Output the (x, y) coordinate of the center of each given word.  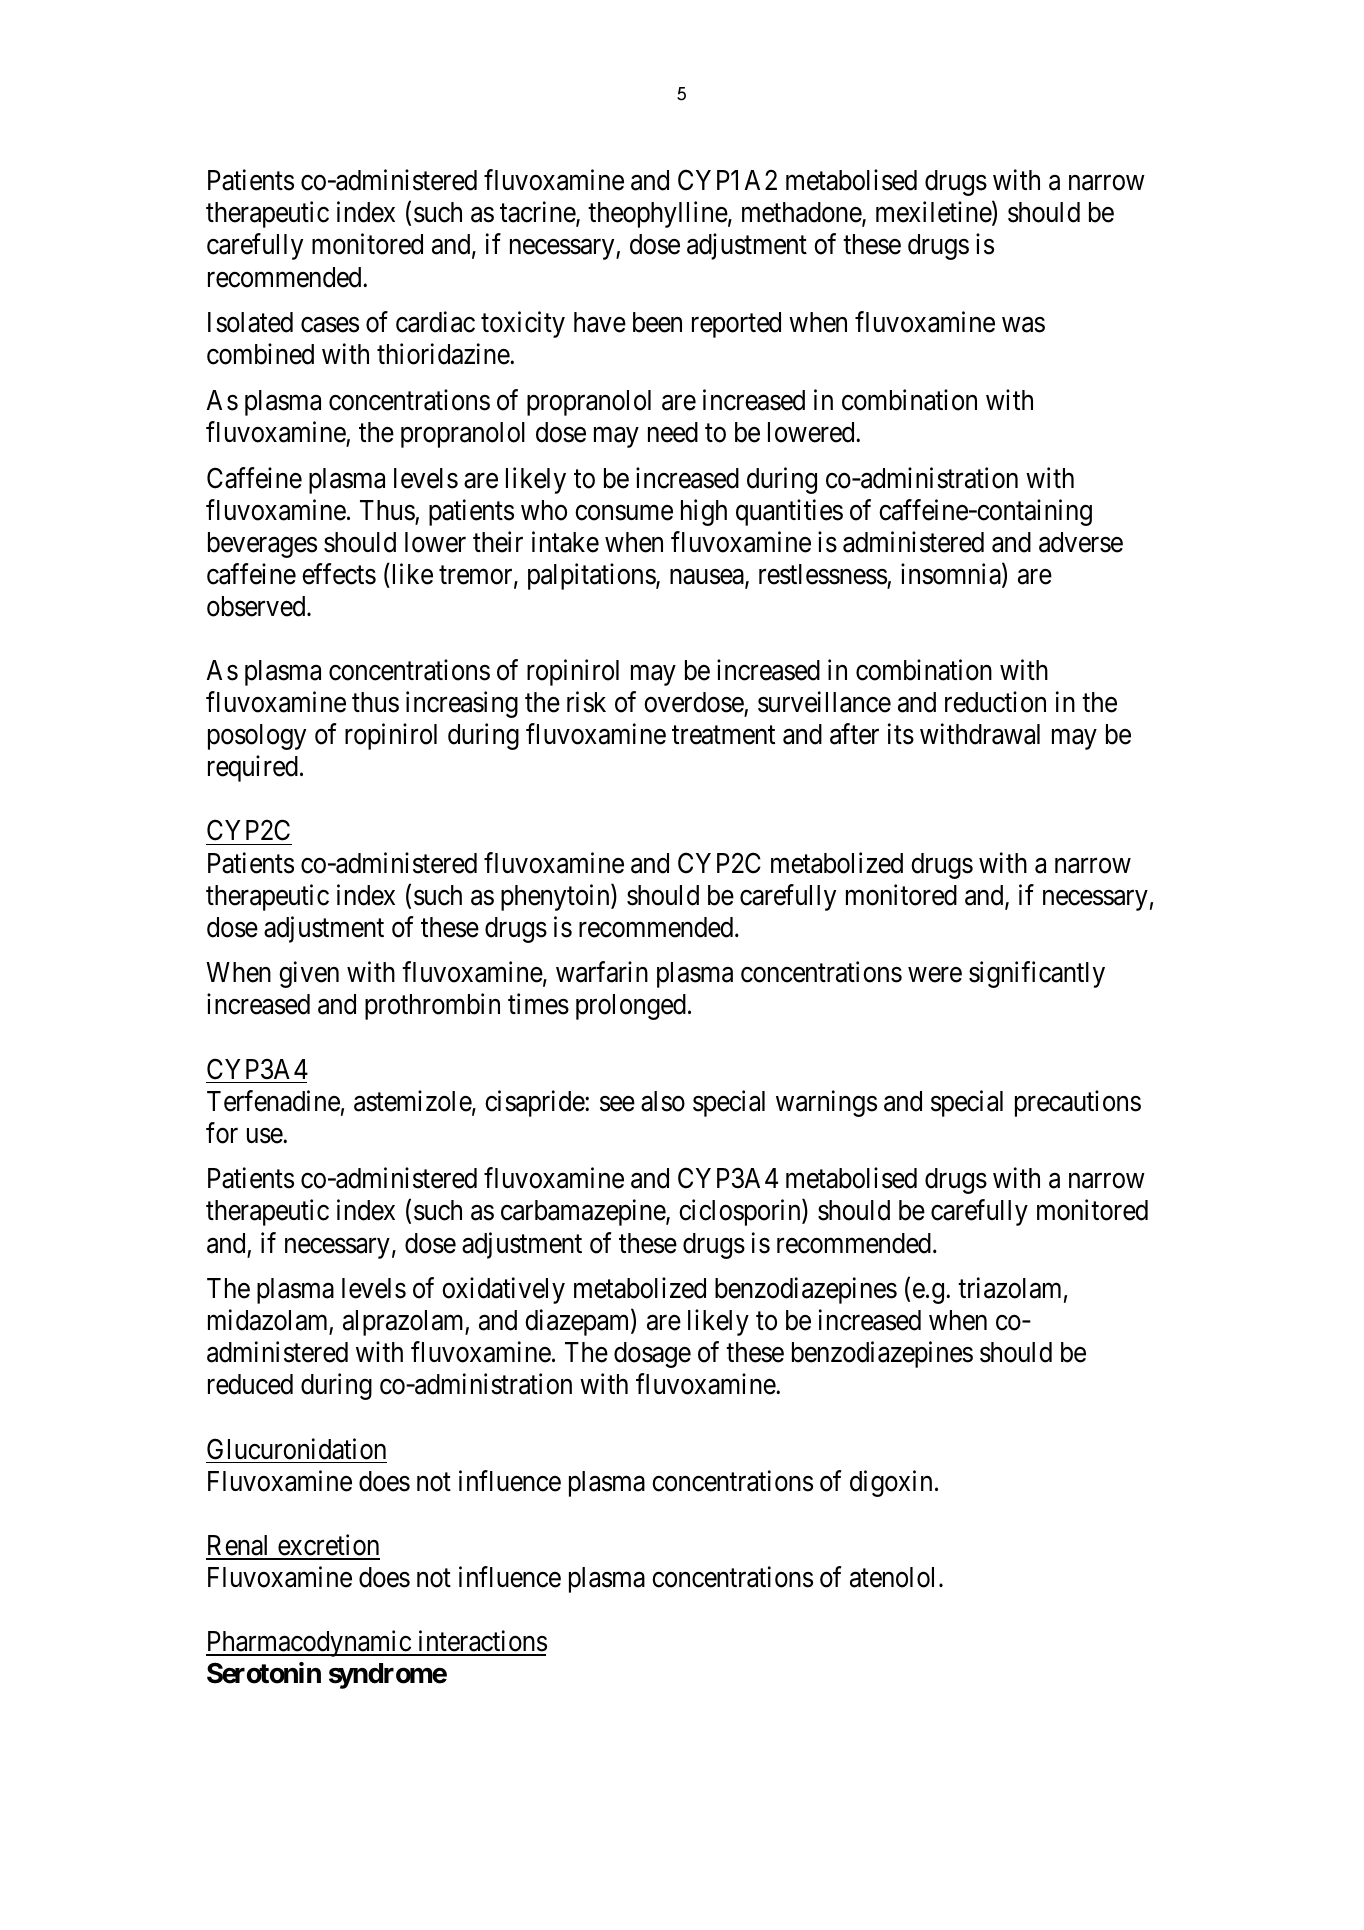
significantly (1037, 975)
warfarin (602, 972)
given (309, 975)
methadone (802, 214)
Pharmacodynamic (309, 1643)
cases (330, 325)
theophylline (658, 215)
